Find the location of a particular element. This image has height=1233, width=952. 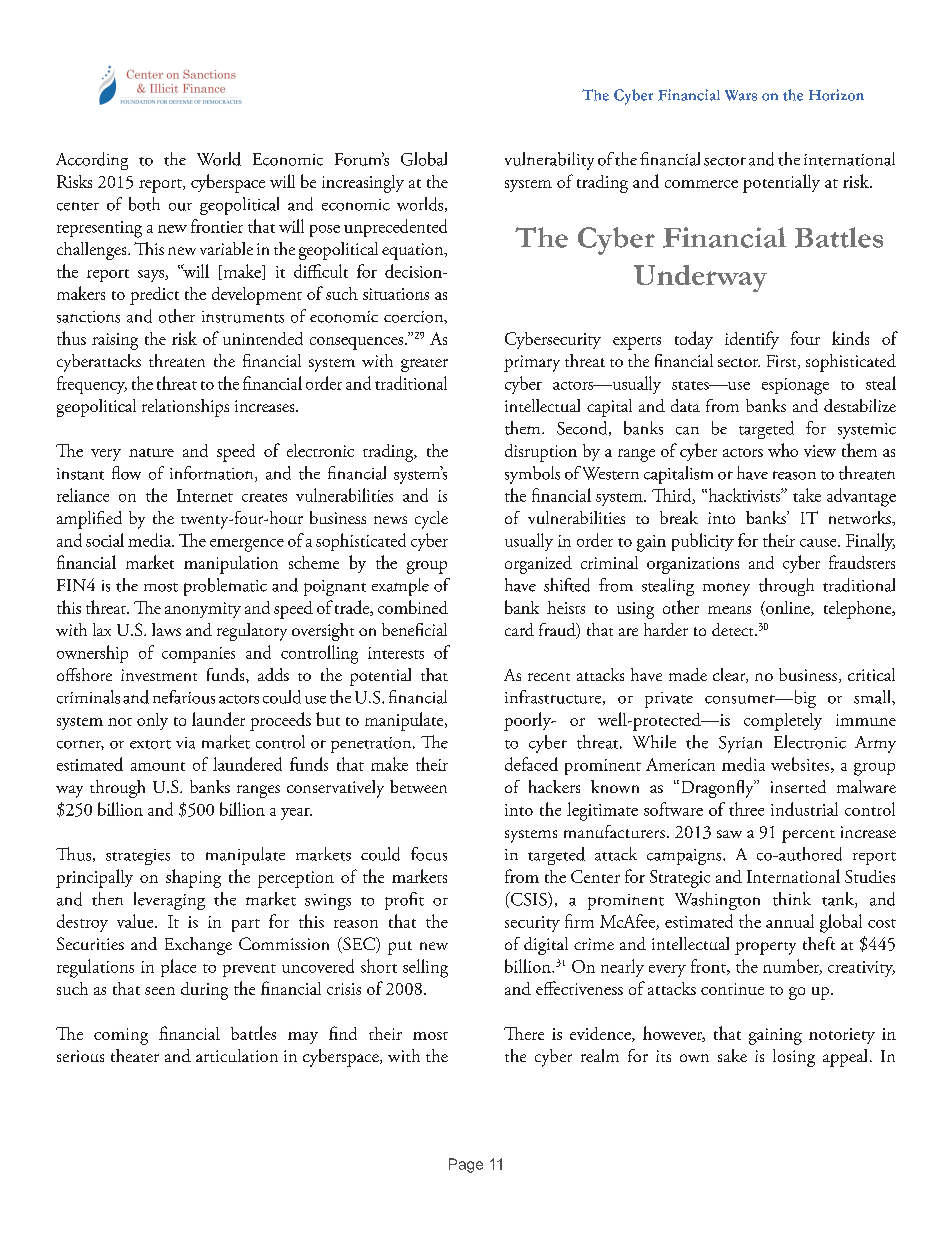

between is located at coordinates (418, 786).
